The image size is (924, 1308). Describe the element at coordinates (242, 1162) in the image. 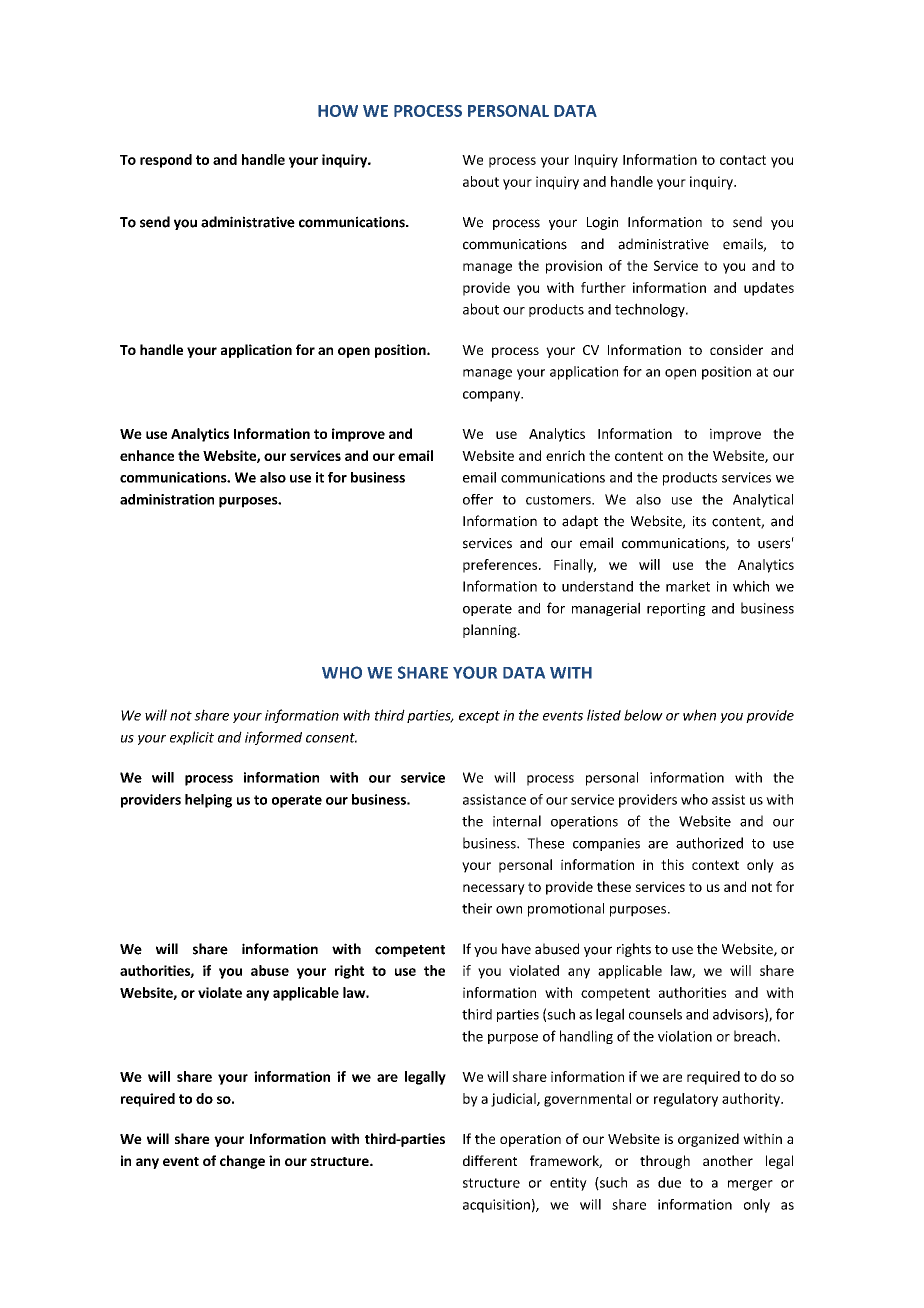

I see `change` at that location.
